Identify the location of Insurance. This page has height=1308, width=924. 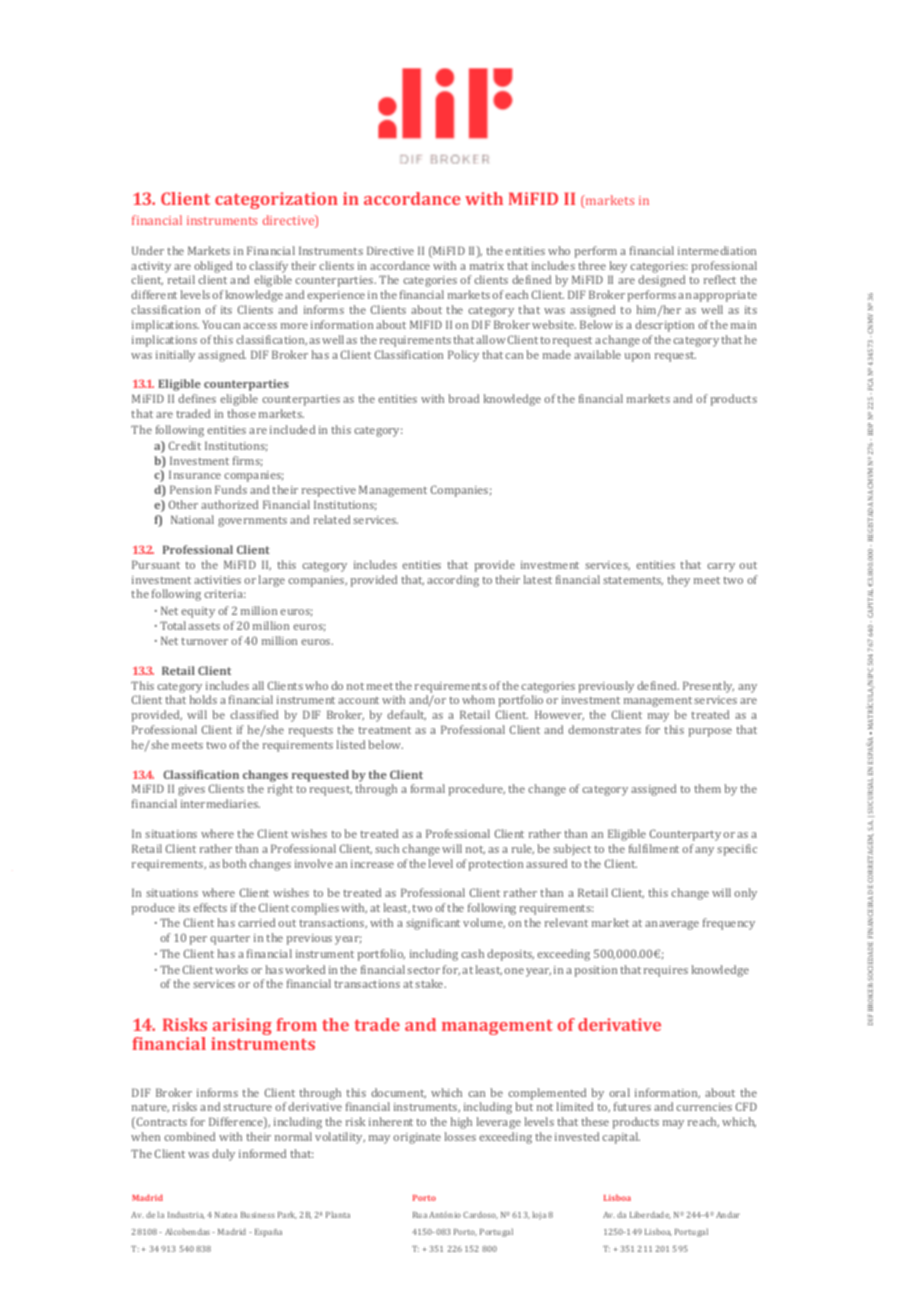
(195, 474).
